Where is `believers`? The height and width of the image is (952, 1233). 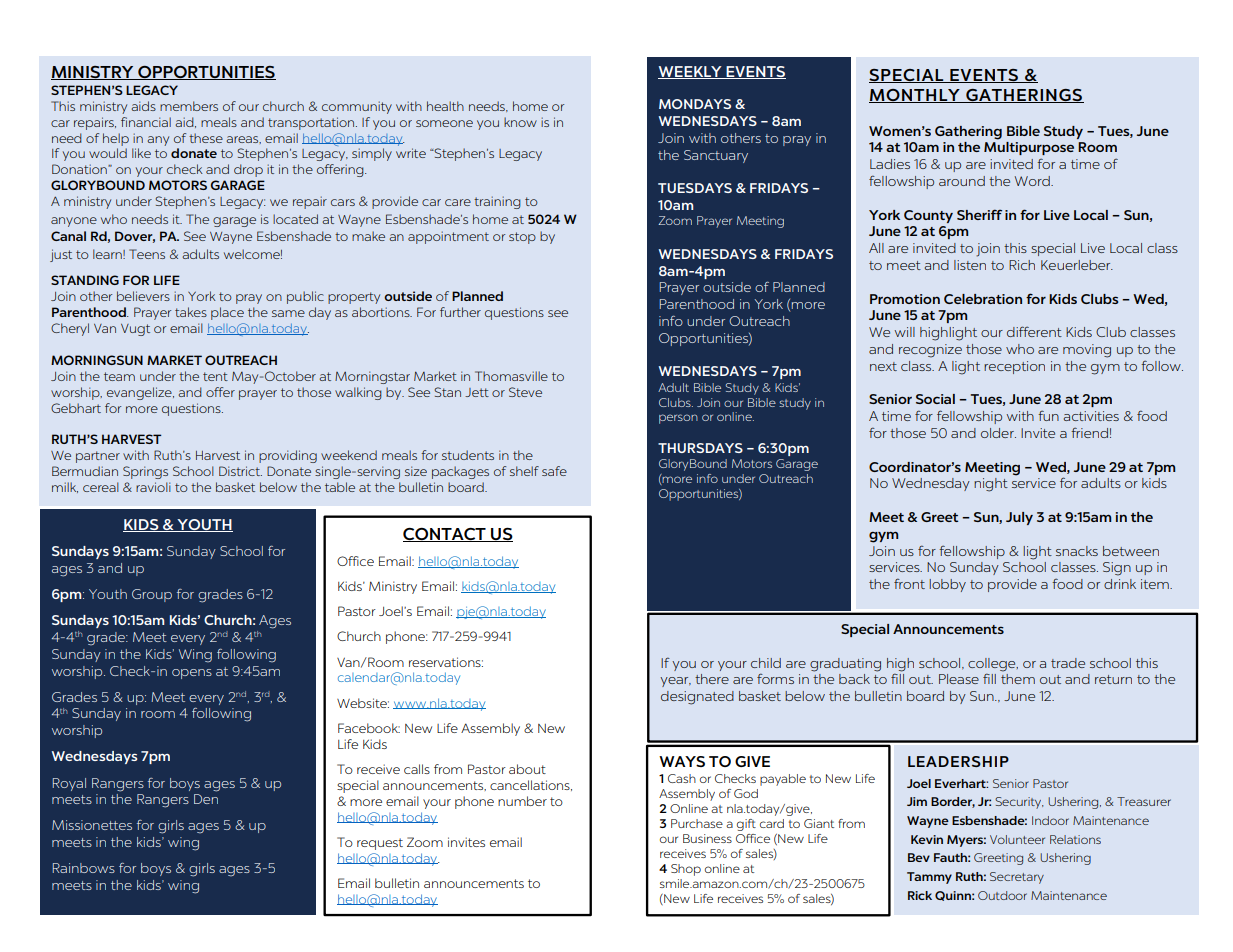
believers is located at coordinates (143, 296).
